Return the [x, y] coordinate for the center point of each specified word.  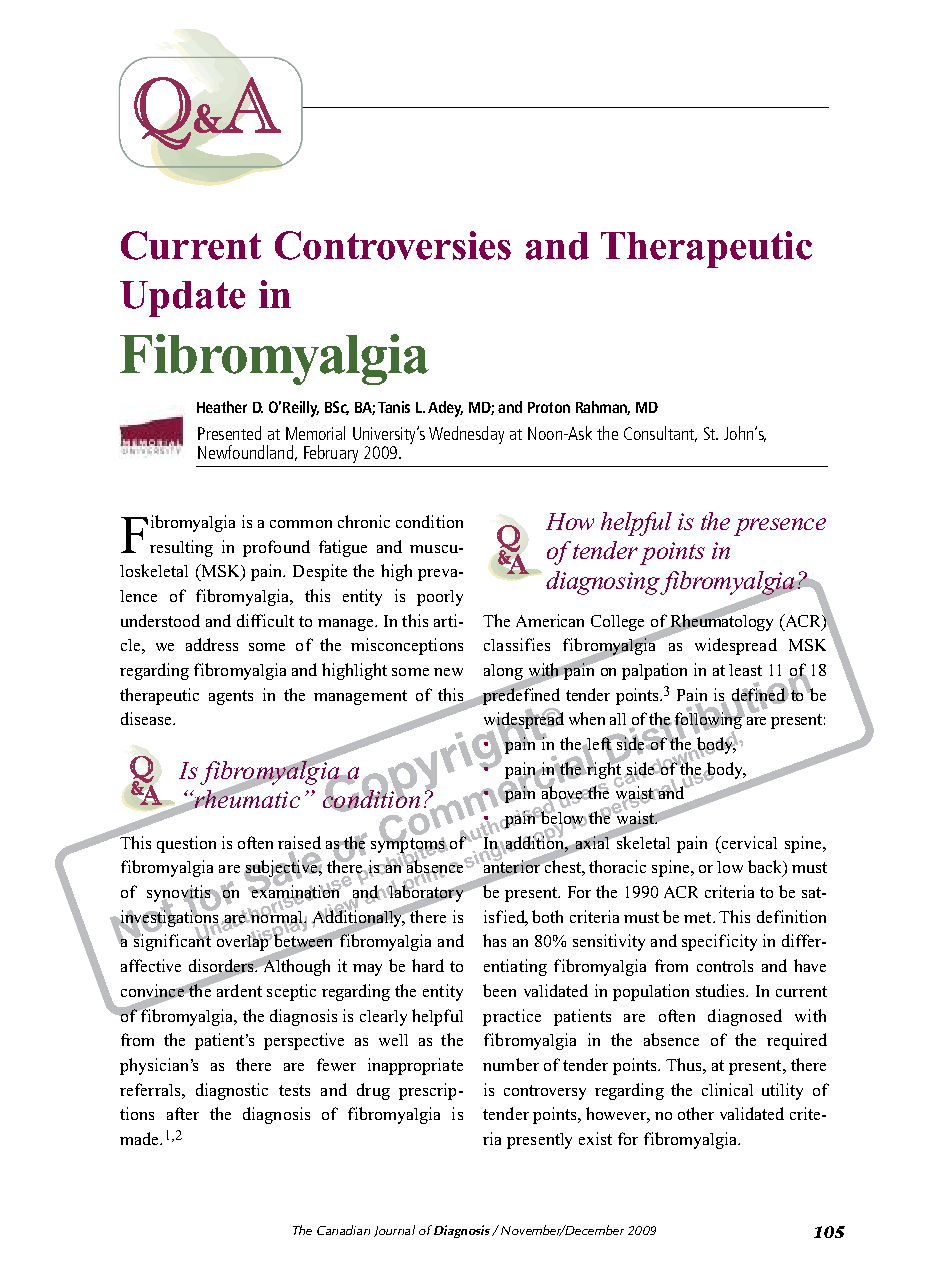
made [140, 1138]
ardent [238, 989]
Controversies [393, 245]
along [504, 673]
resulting [181, 548]
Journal [394, 1231]
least [745, 670]
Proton [549, 407]
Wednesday [466, 435]
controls [725, 966]
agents [231, 697]
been [499, 990]
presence [780, 527]
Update [182, 299]
